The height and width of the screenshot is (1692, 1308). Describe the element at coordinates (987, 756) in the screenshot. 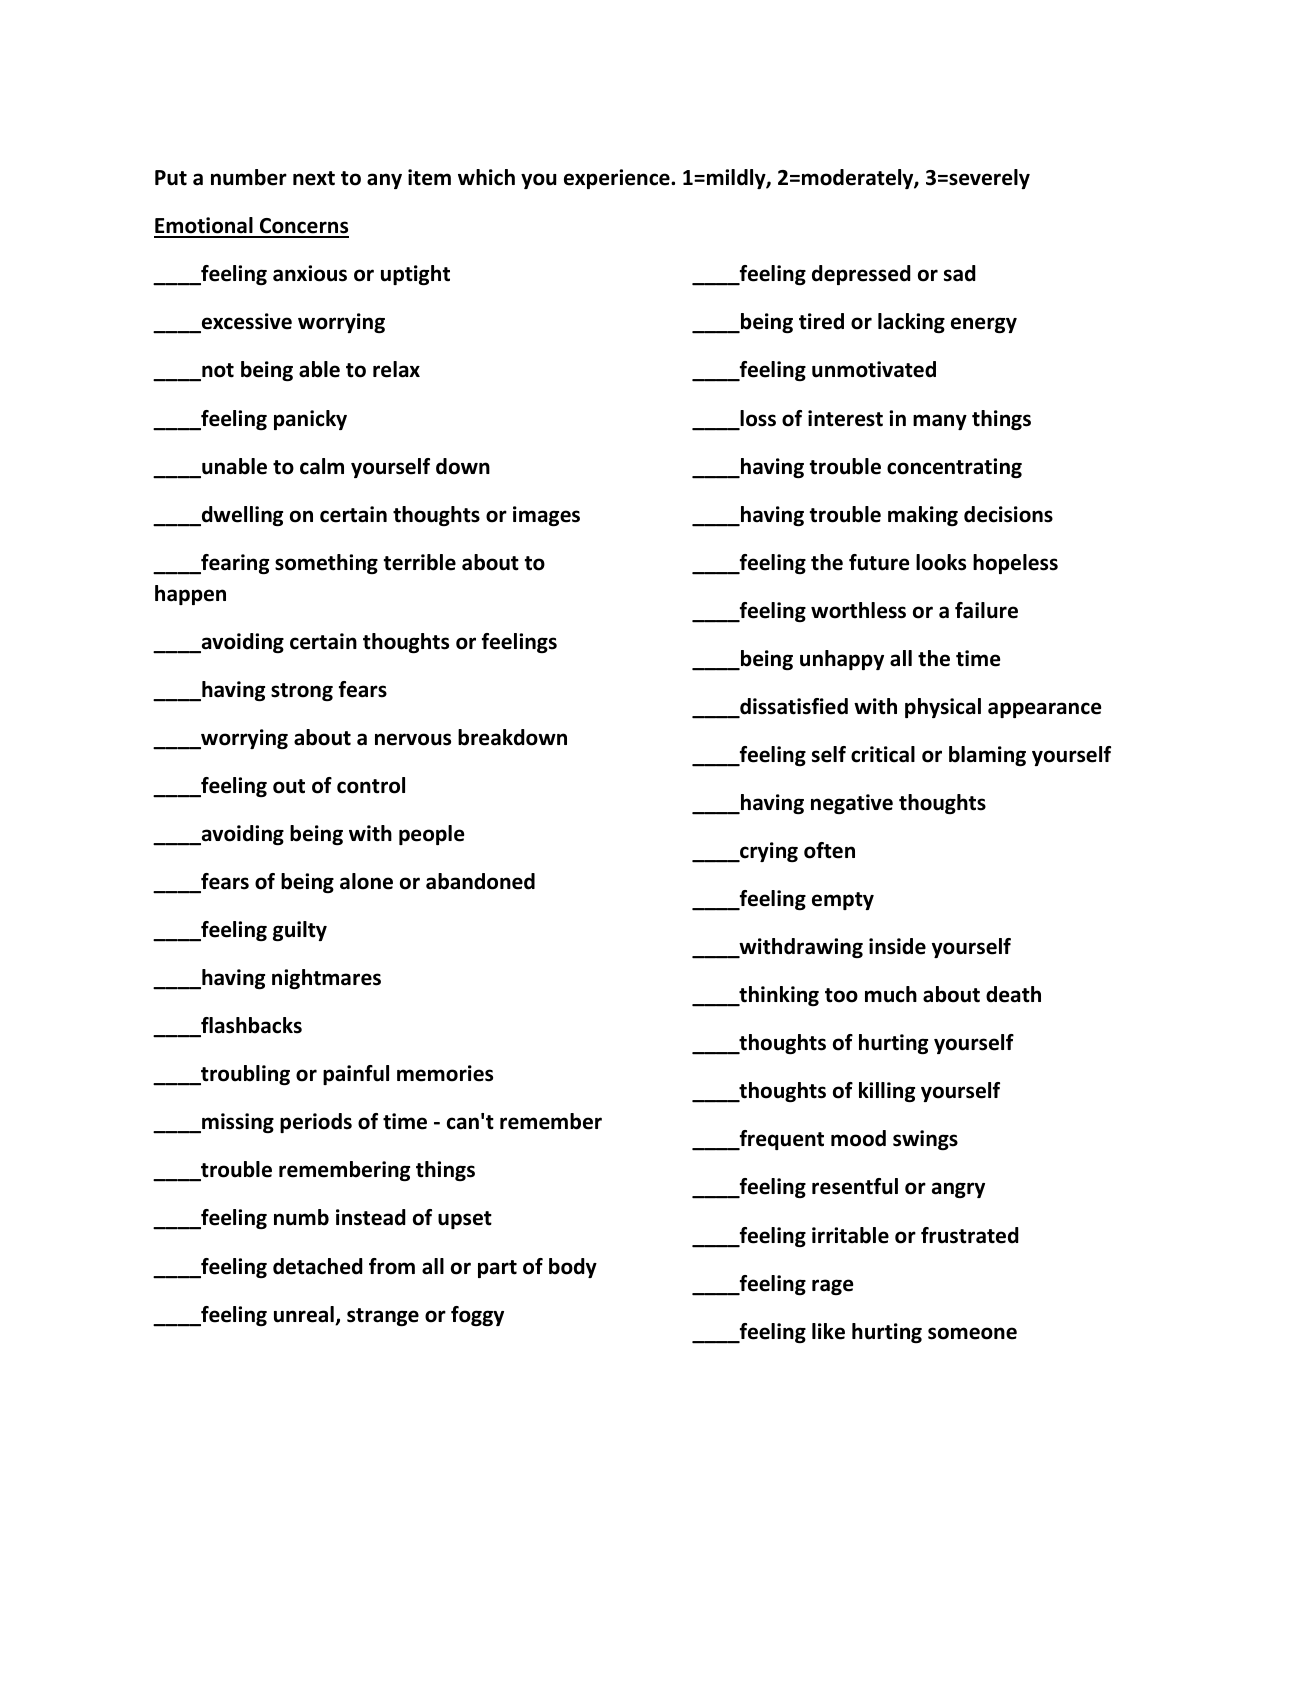

I see `blaming` at that location.
